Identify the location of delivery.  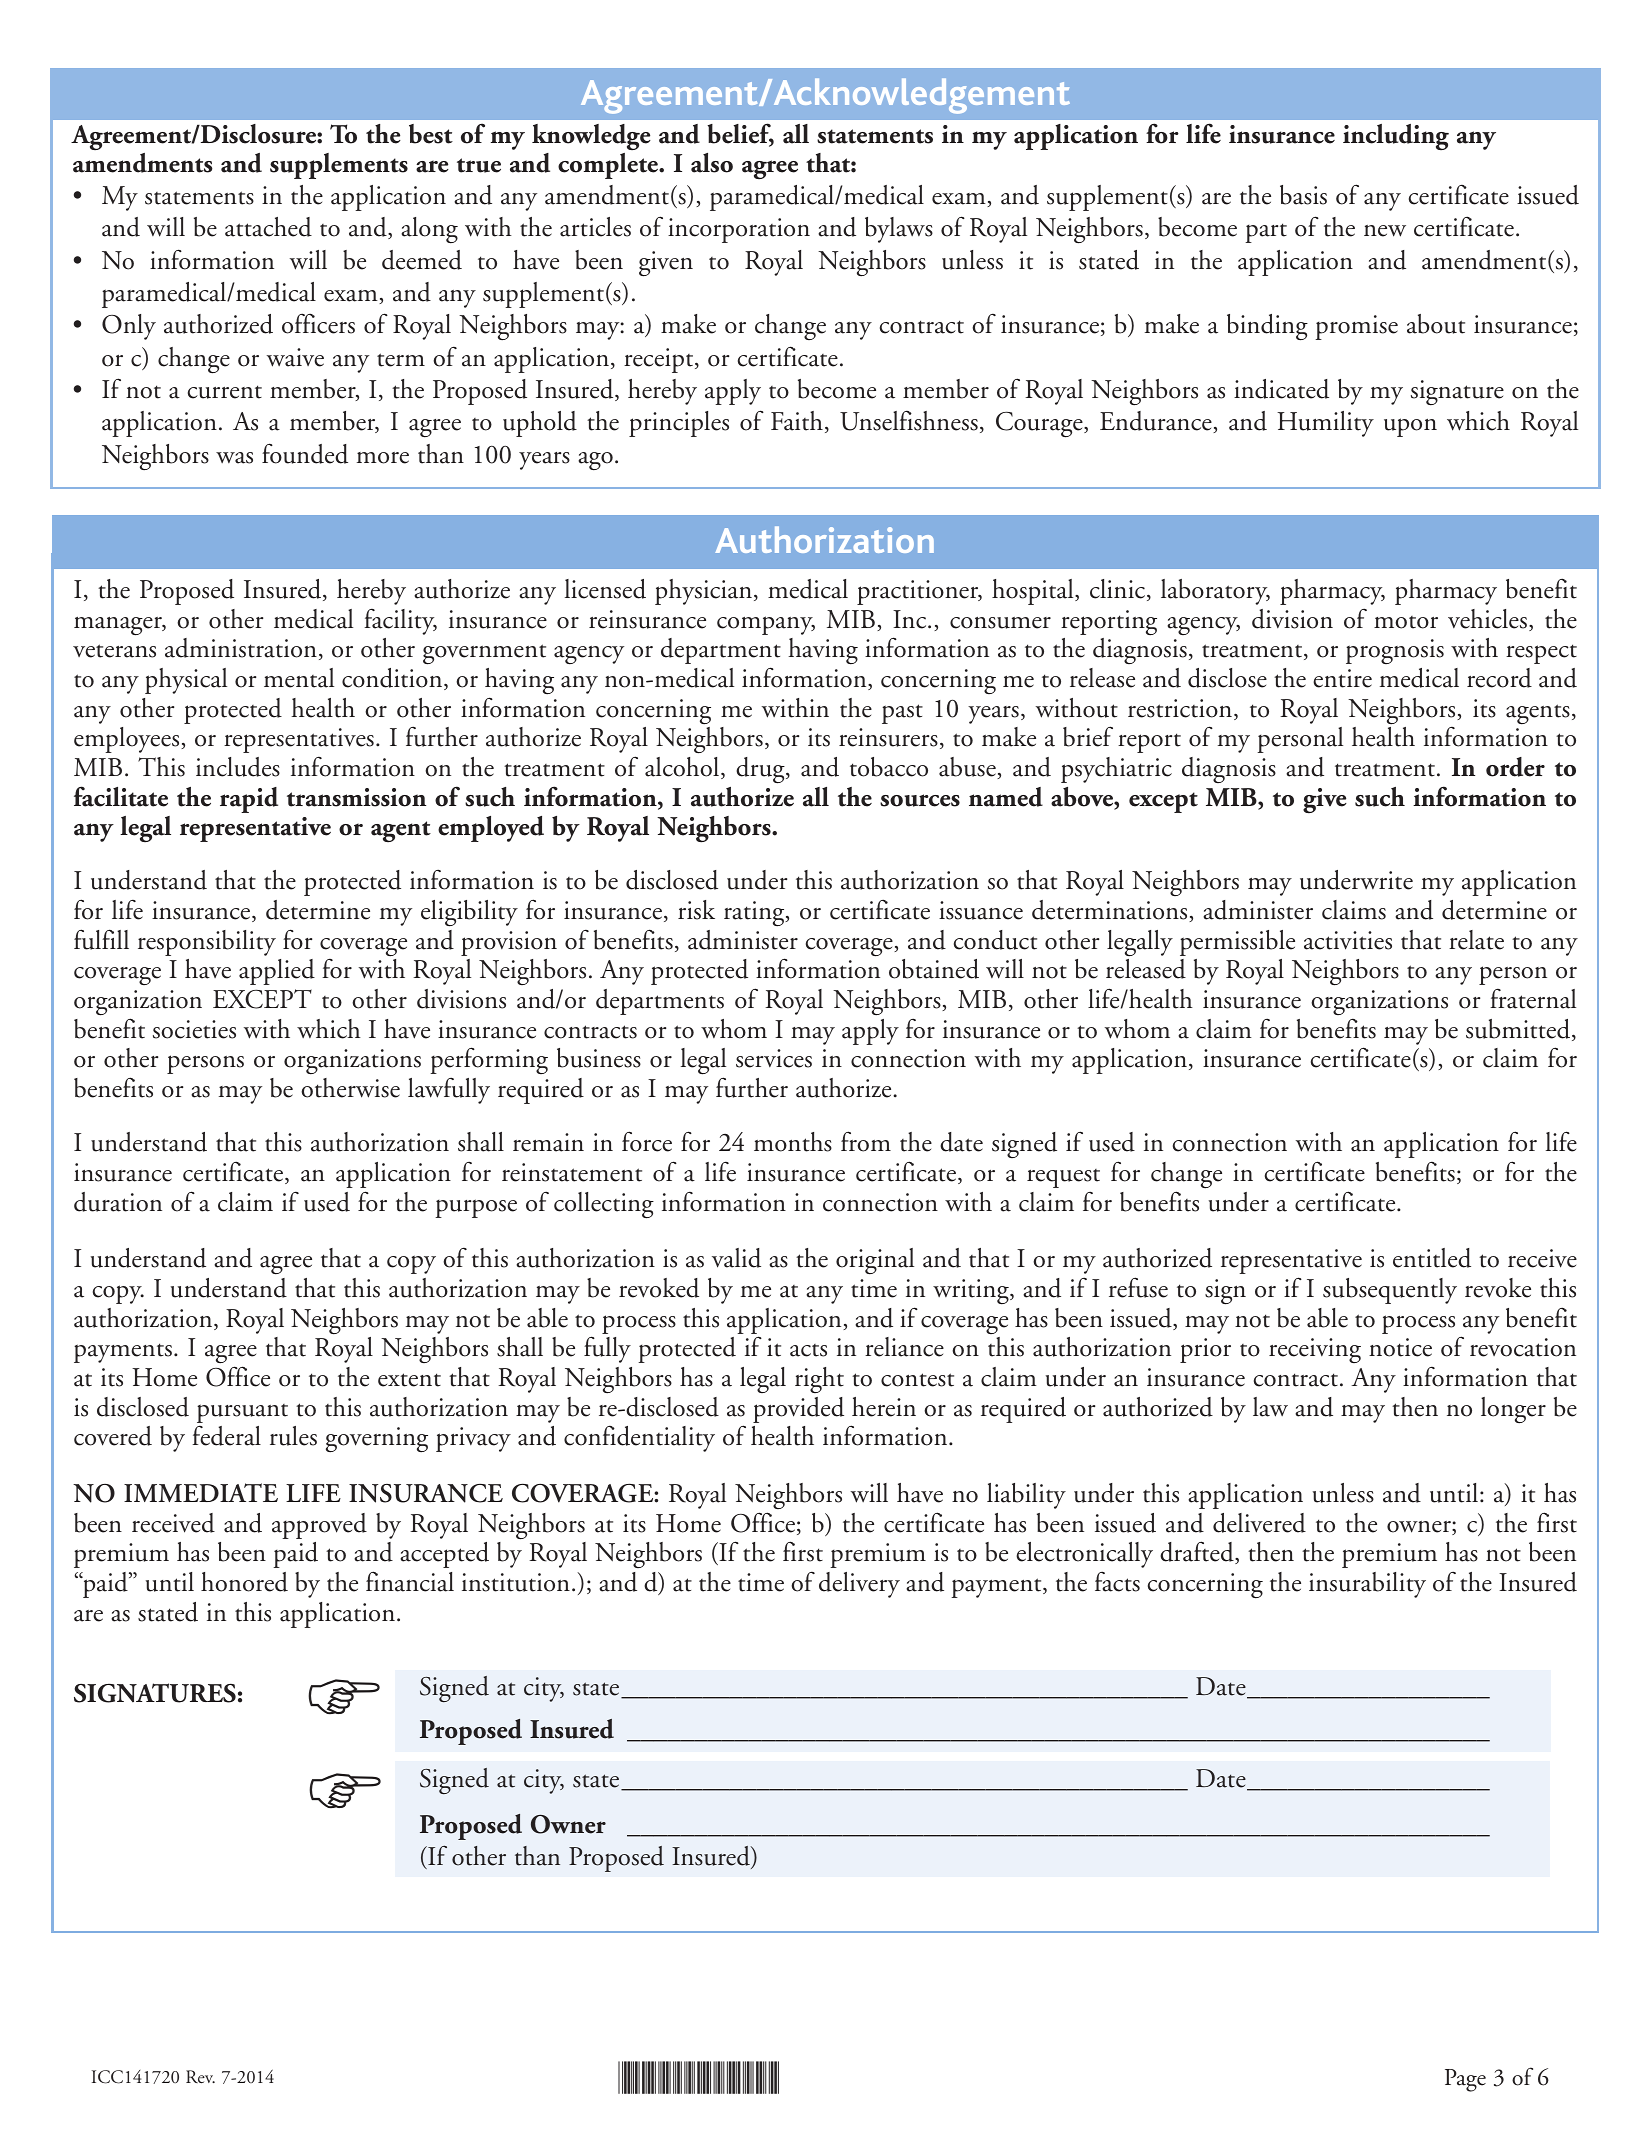
(859, 1585).
